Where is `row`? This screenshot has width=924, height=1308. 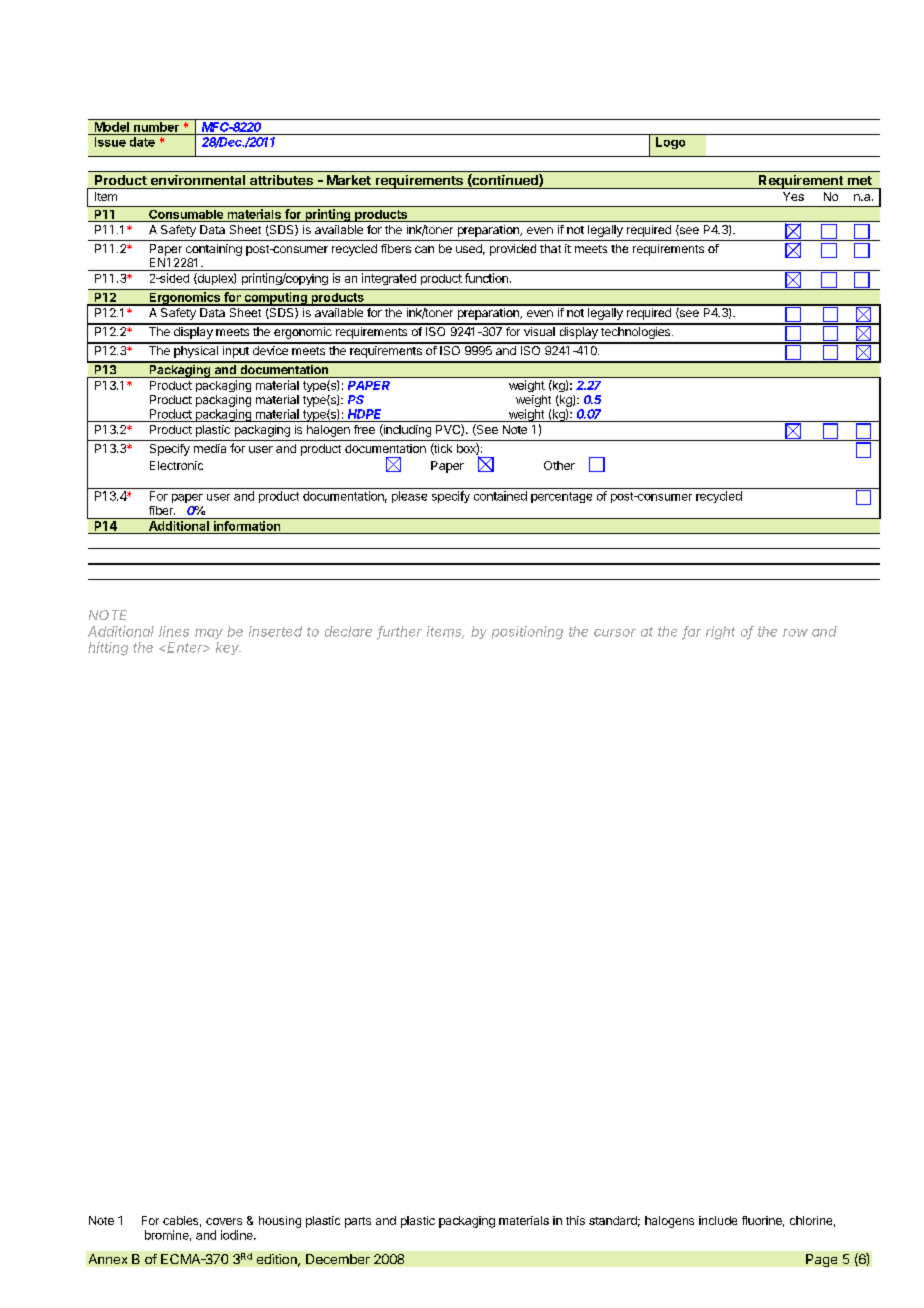
row is located at coordinates (795, 633).
